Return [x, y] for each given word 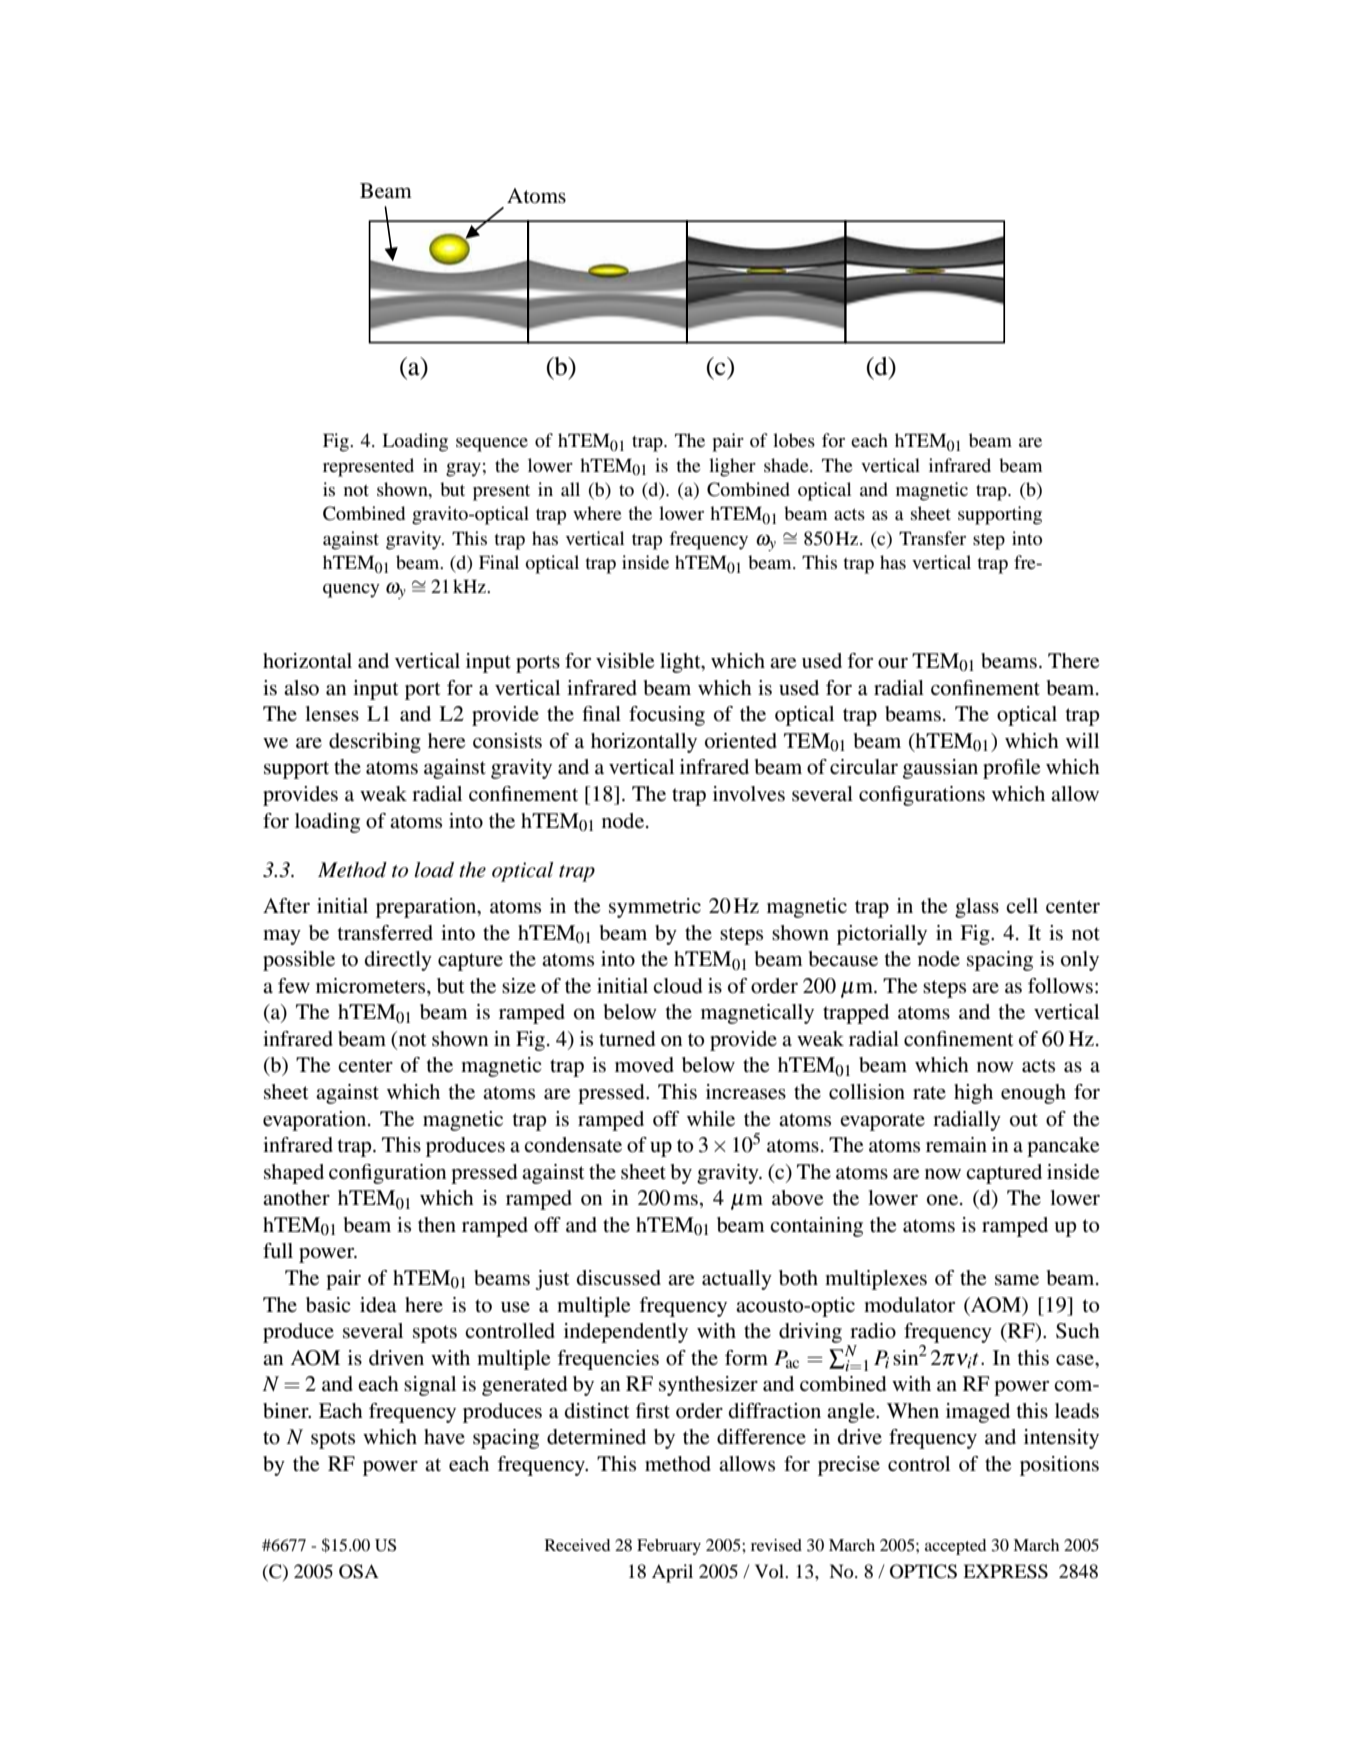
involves [749, 794]
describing [375, 743]
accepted [955, 1547]
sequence [492, 445]
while [711, 1119]
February [669, 1547]
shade [787, 465]
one [944, 1200]
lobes [794, 440]
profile [1011, 769]
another [296, 1198]
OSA [359, 1571]
